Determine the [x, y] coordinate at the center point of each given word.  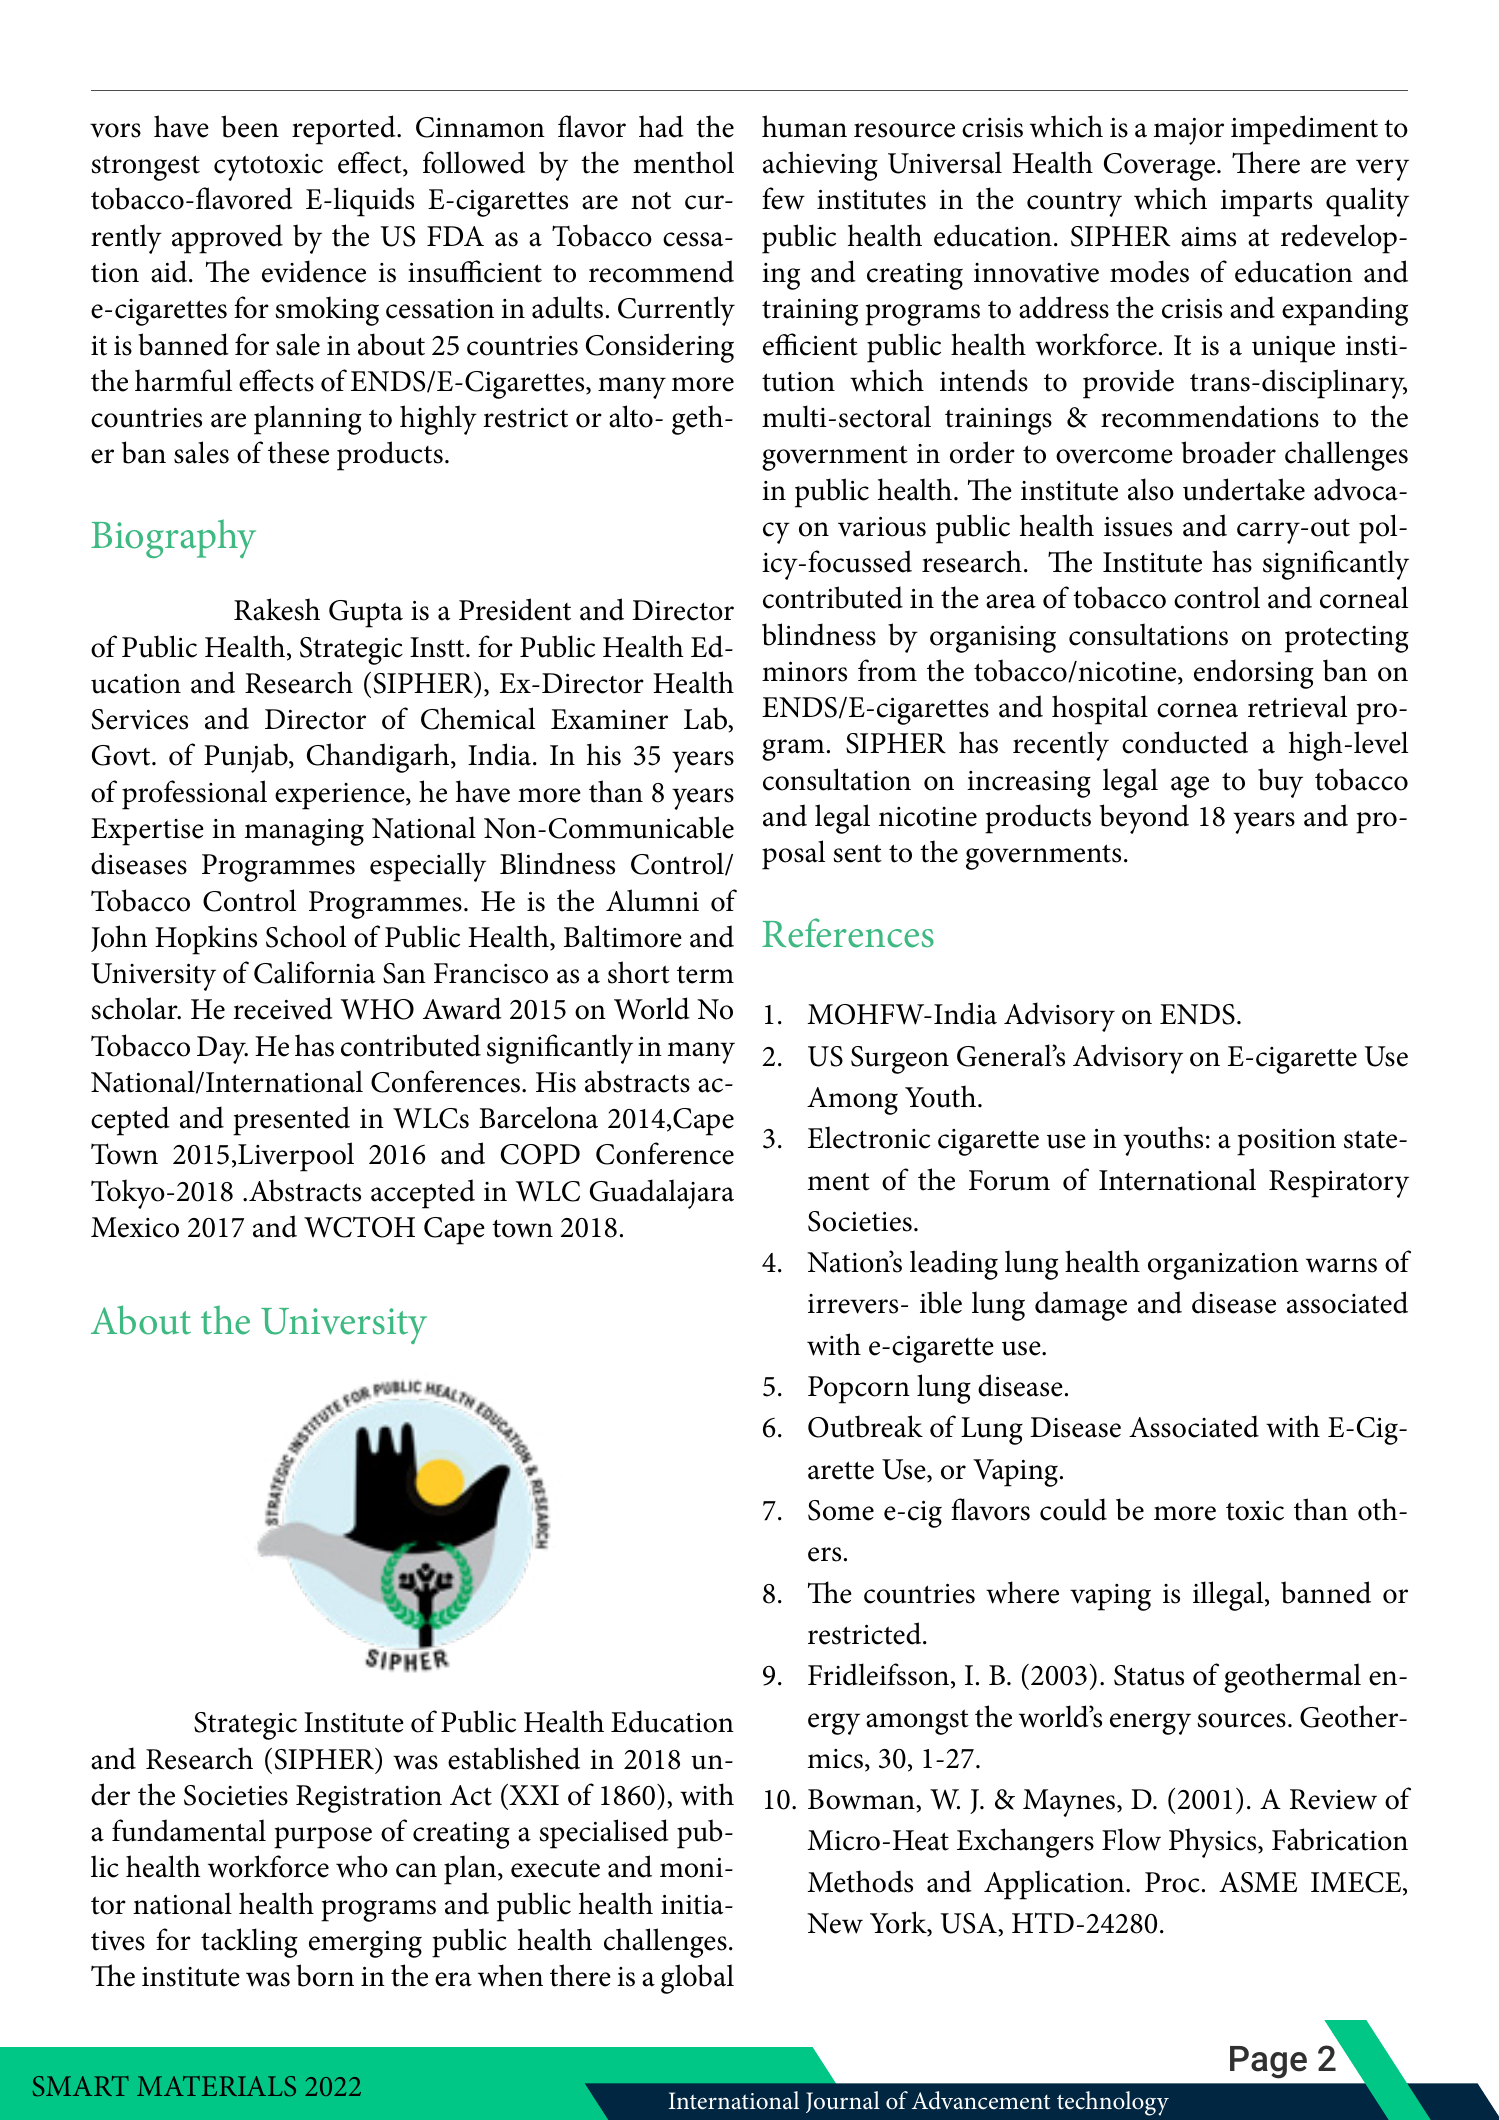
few [783, 198]
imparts [1266, 203]
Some [841, 1510]
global [697, 1979]
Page [1268, 2062]
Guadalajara [662, 1194]
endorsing [1254, 674]
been [250, 126]
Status [1149, 1675]
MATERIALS [216, 2086]
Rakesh [277, 609]
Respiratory [1339, 1184]
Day [222, 1050]
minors [804, 671]
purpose [323, 1838]
